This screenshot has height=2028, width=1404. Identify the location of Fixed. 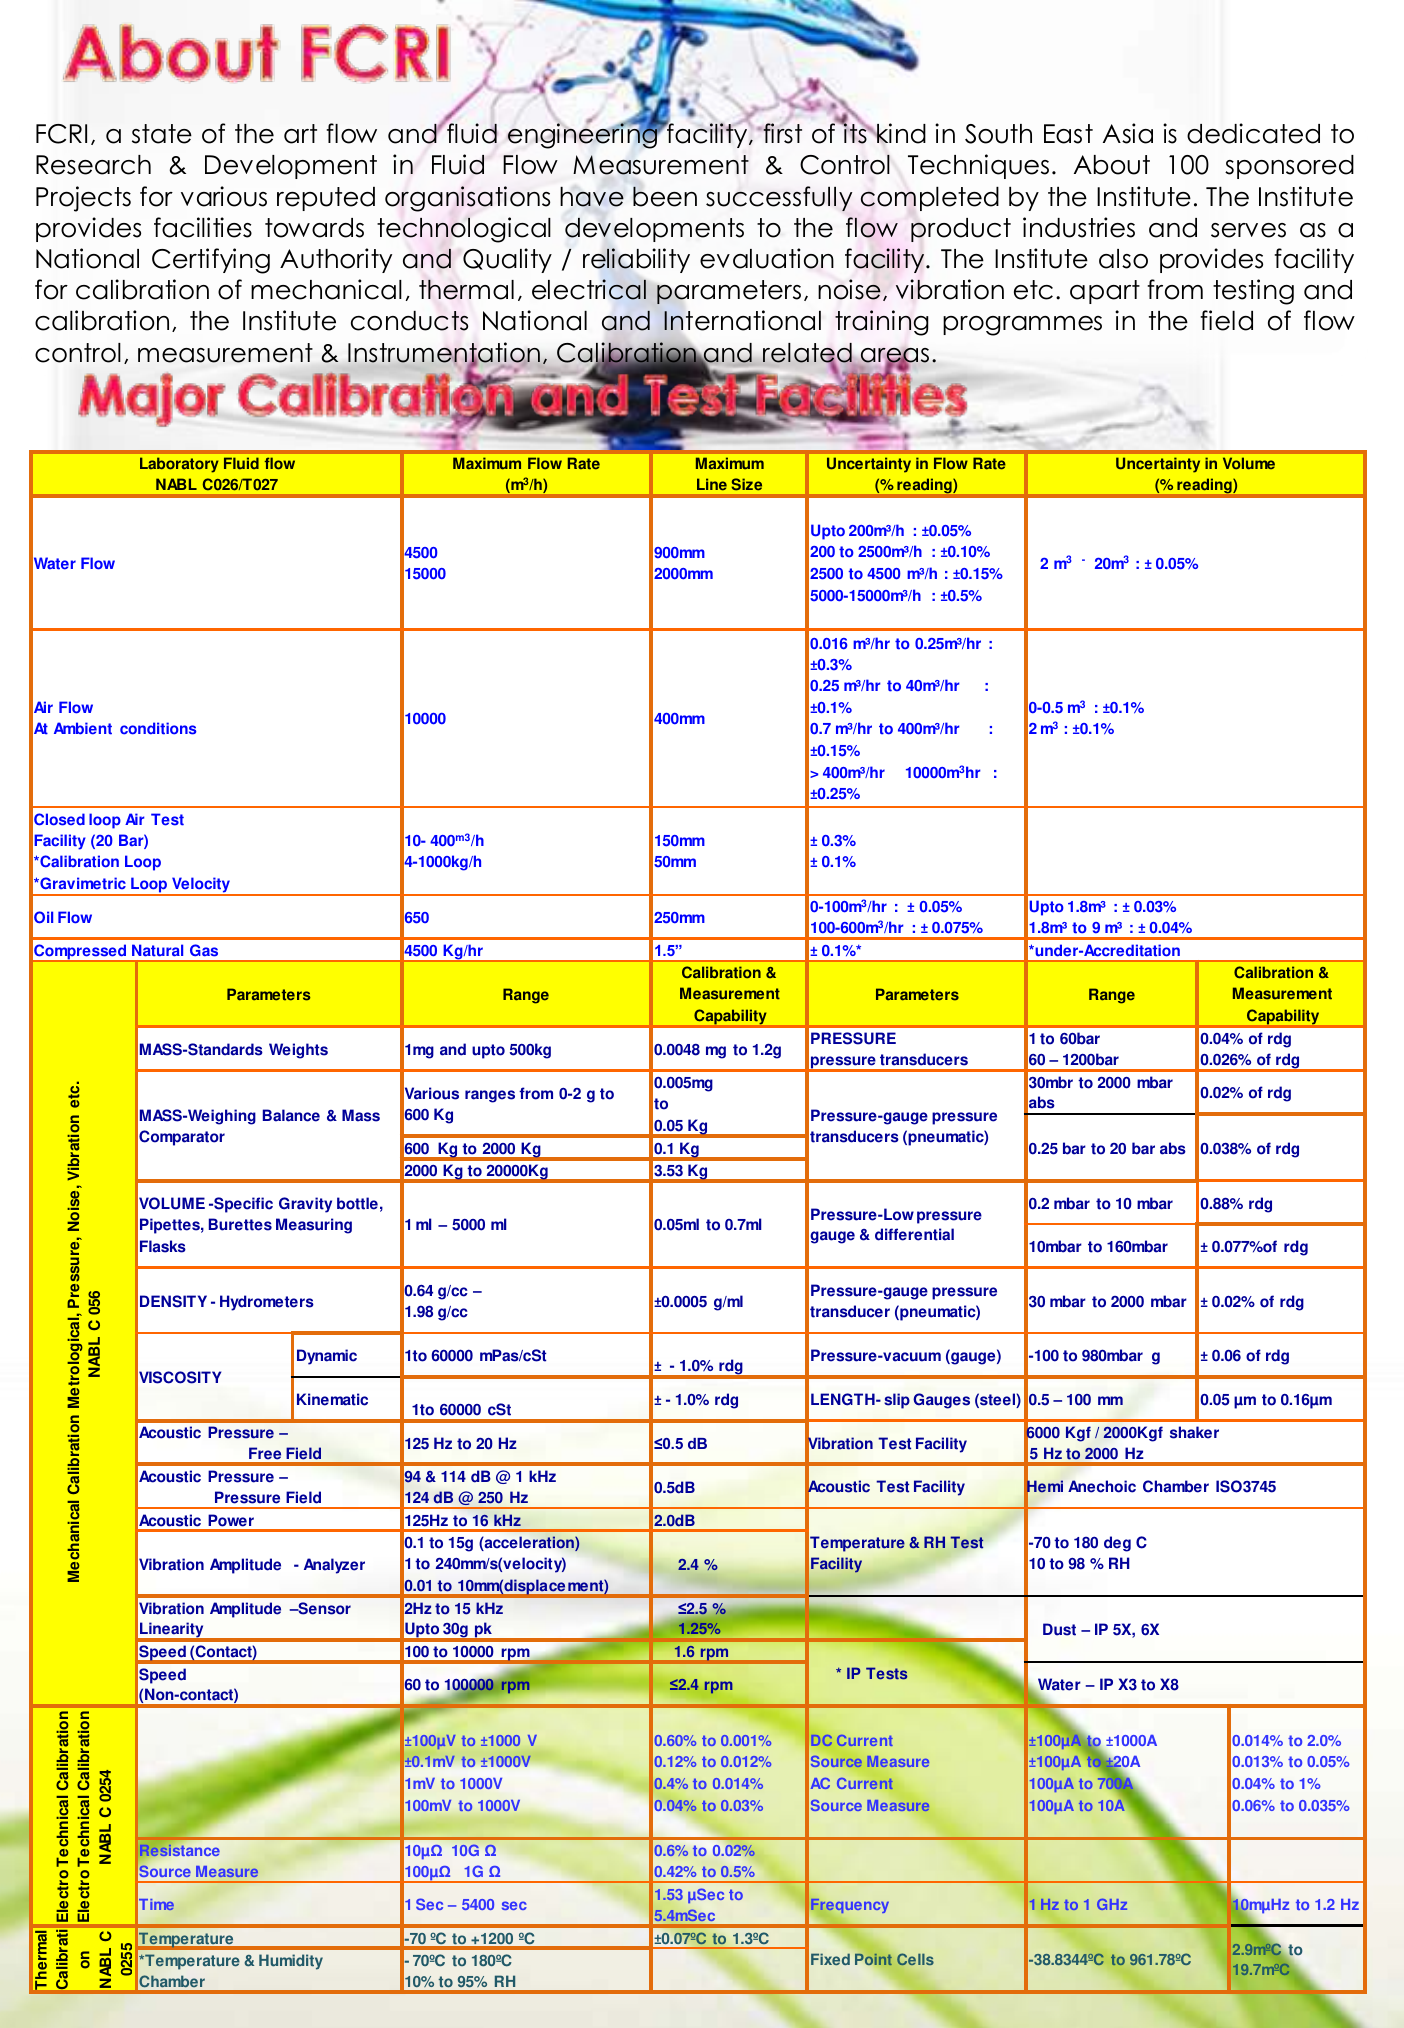
(830, 1959).
